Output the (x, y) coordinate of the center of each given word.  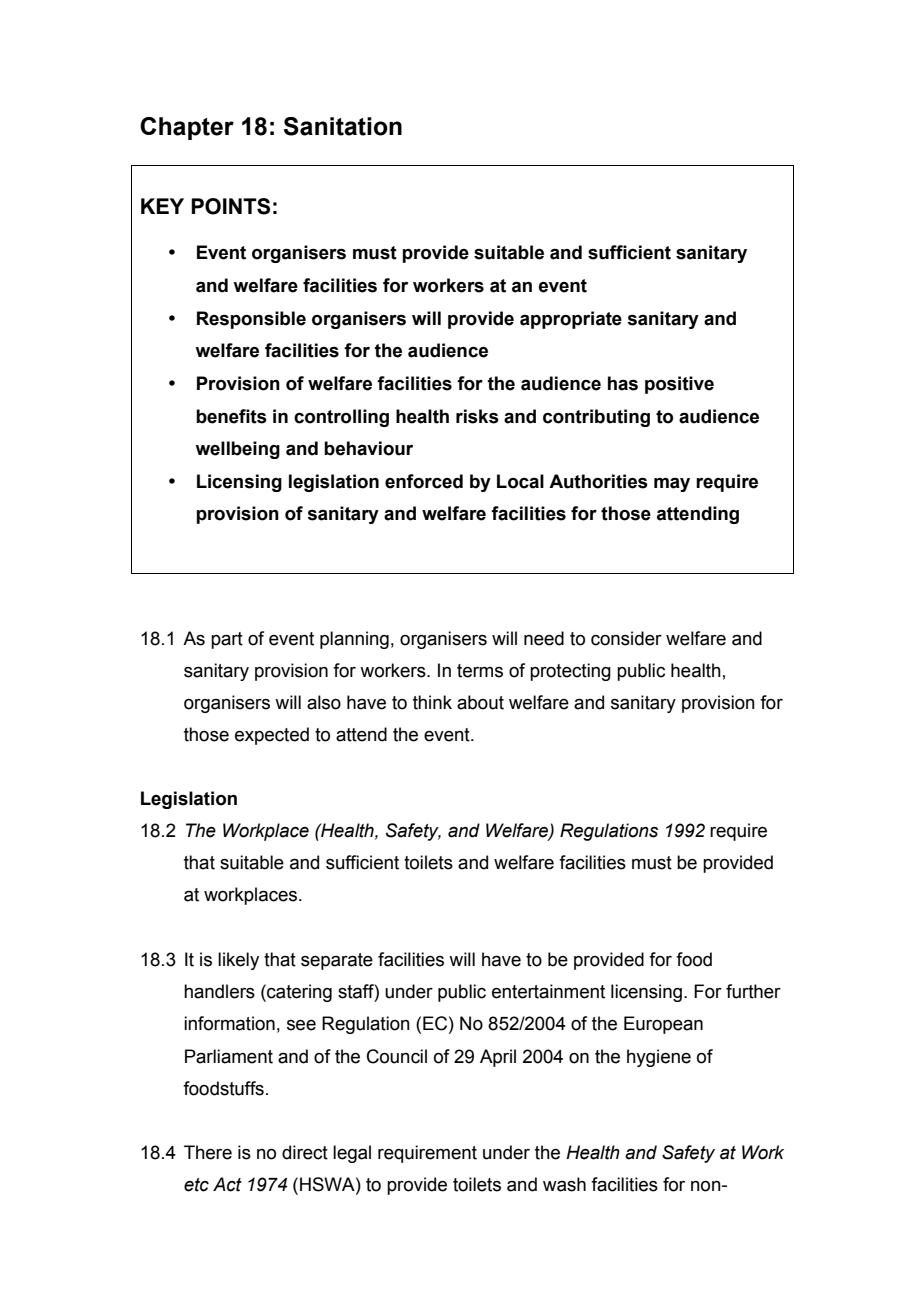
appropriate (571, 320)
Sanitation (343, 126)
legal (352, 1154)
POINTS (230, 206)
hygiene (659, 1058)
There (208, 1152)
